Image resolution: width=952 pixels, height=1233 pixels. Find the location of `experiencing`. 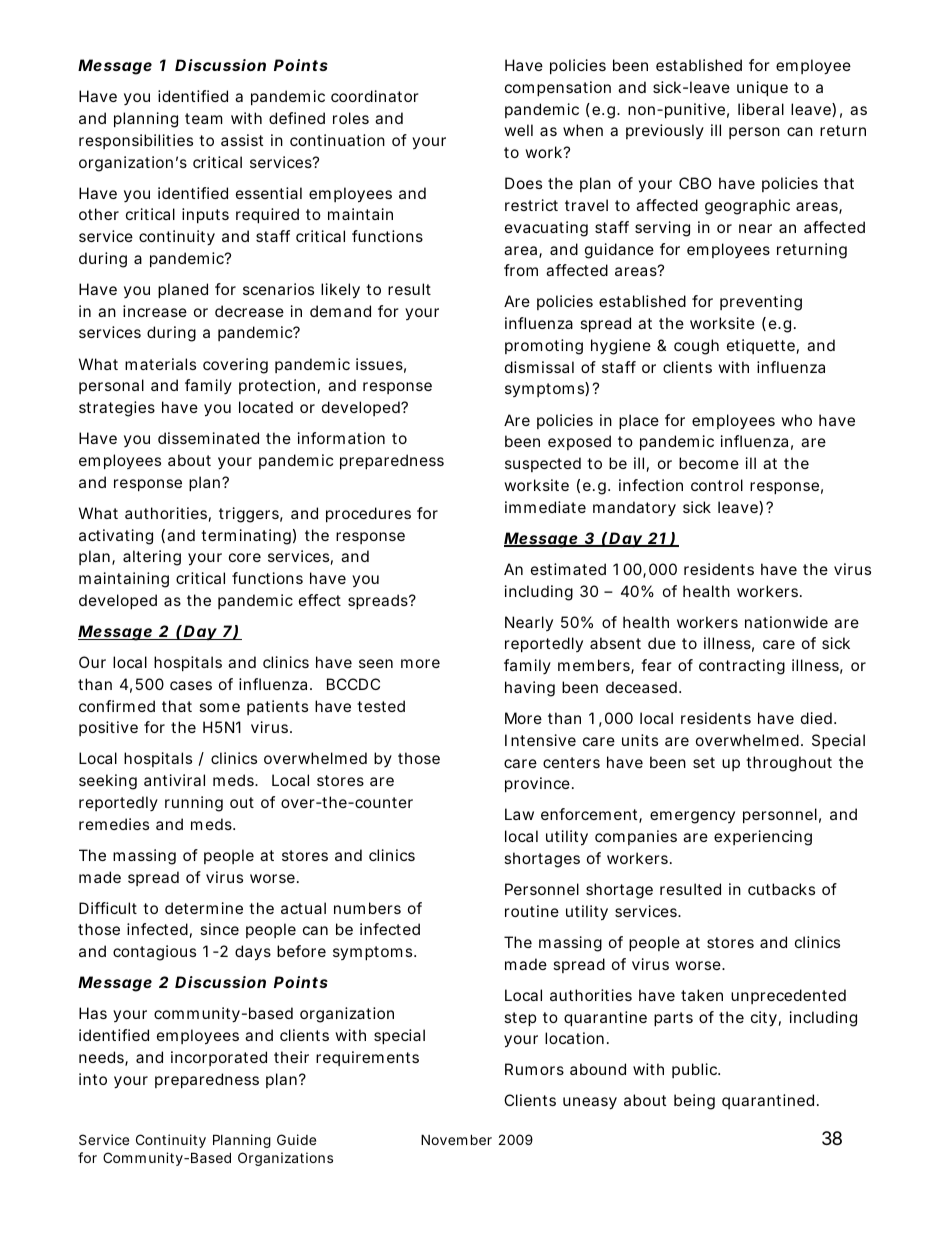

experiencing is located at coordinates (763, 838).
